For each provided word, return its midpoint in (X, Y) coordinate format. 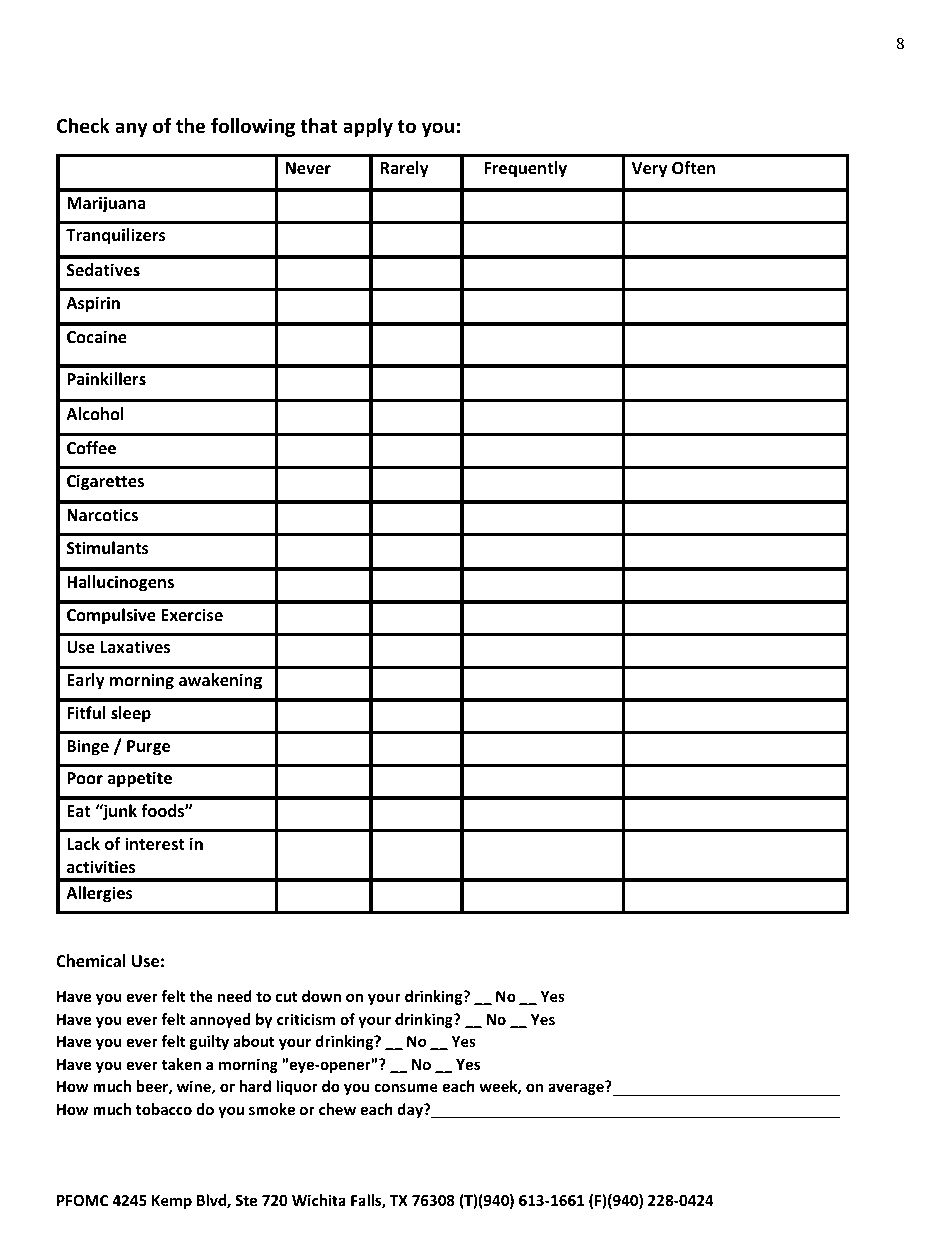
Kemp (172, 1202)
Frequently (525, 169)
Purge (148, 748)
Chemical (91, 961)
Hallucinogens (120, 583)
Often (693, 168)
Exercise (192, 615)
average (577, 1088)
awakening (220, 681)
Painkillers (106, 379)
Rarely (404, 169)
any (131, 129)
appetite (140, 779)
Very (649, 170)
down (321, 996)
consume (406, 1087)
